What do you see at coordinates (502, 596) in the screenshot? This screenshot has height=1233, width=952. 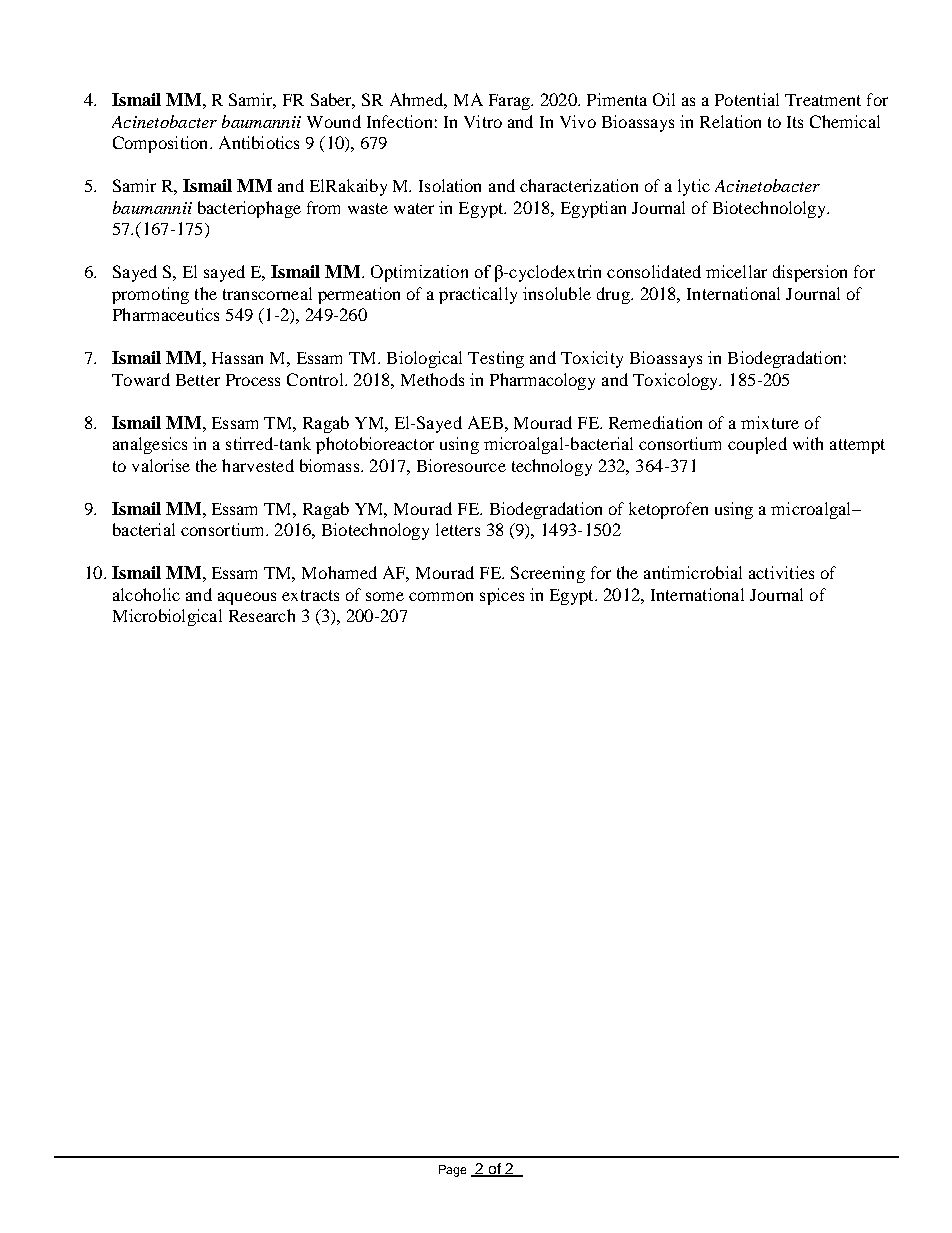 I see `spices` at bounding box center [502, 596].
